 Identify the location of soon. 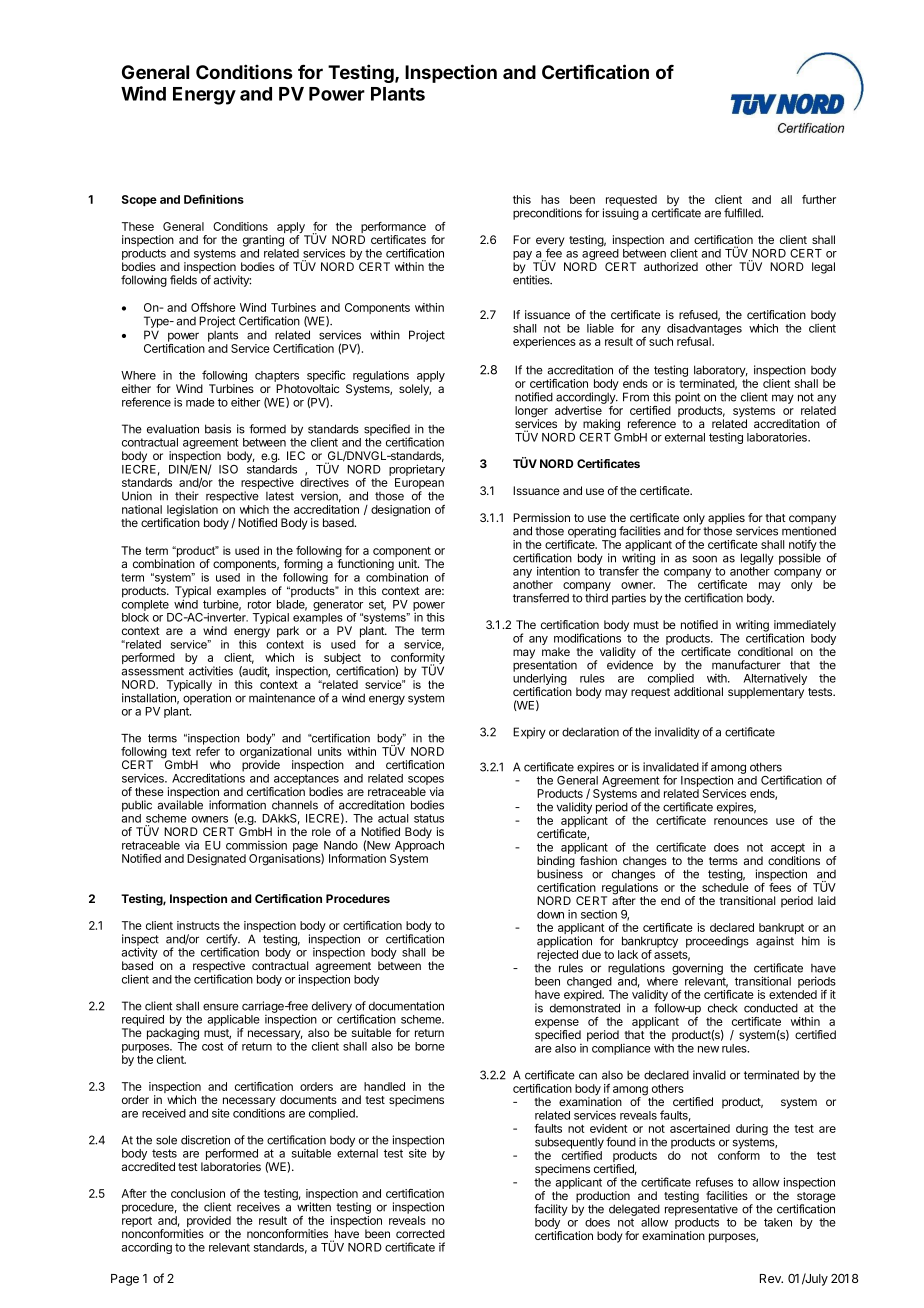
(705, 559).
